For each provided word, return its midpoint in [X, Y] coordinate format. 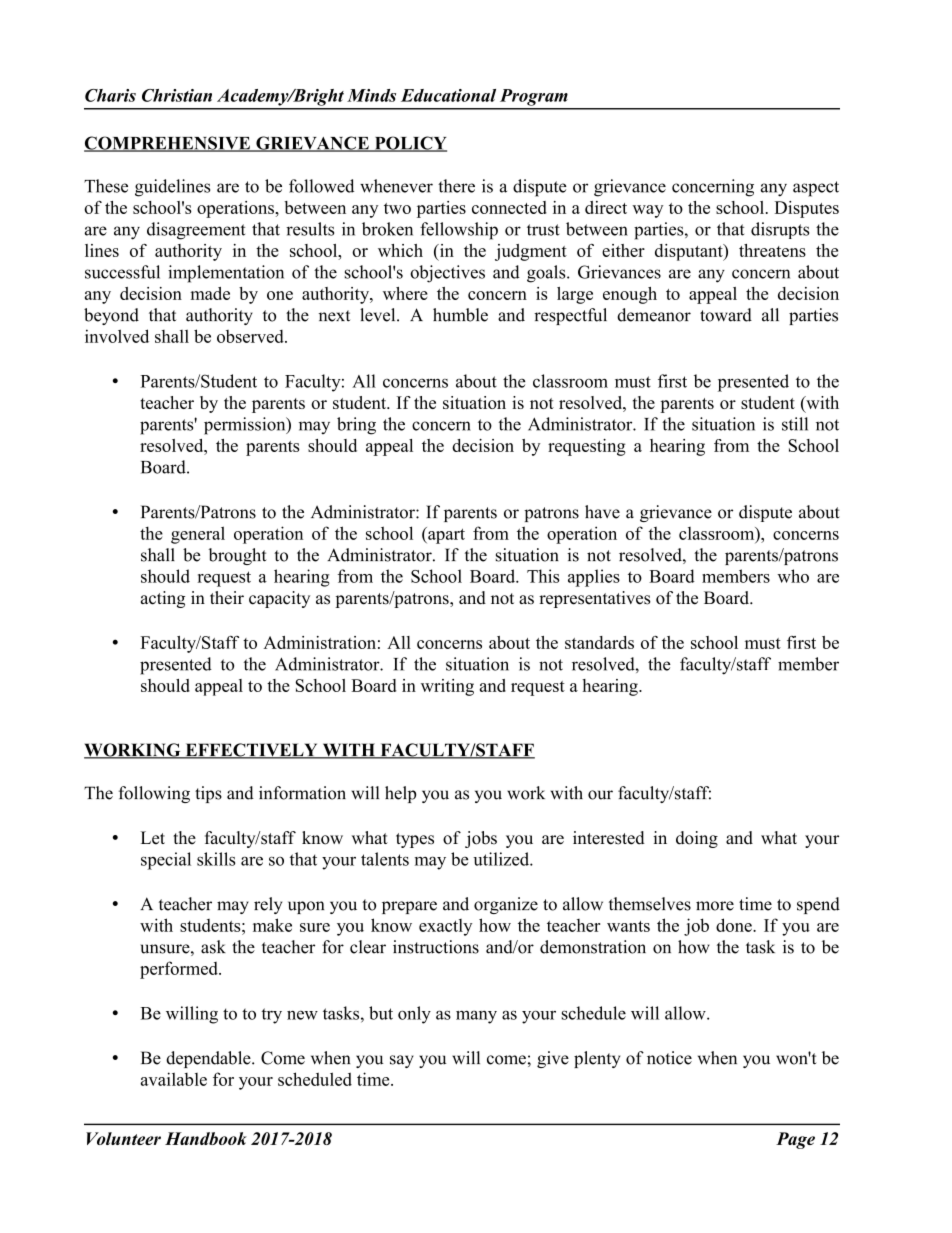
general [198, 535]
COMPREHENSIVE [168, 144]
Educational [448, 95]
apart [445, 535]
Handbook [206, 1138]
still [795, 424]
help [400, 794]
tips [208, 794]
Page [795, 1140]
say [402, 1061]
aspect [816, 189]
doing [697, 839]
